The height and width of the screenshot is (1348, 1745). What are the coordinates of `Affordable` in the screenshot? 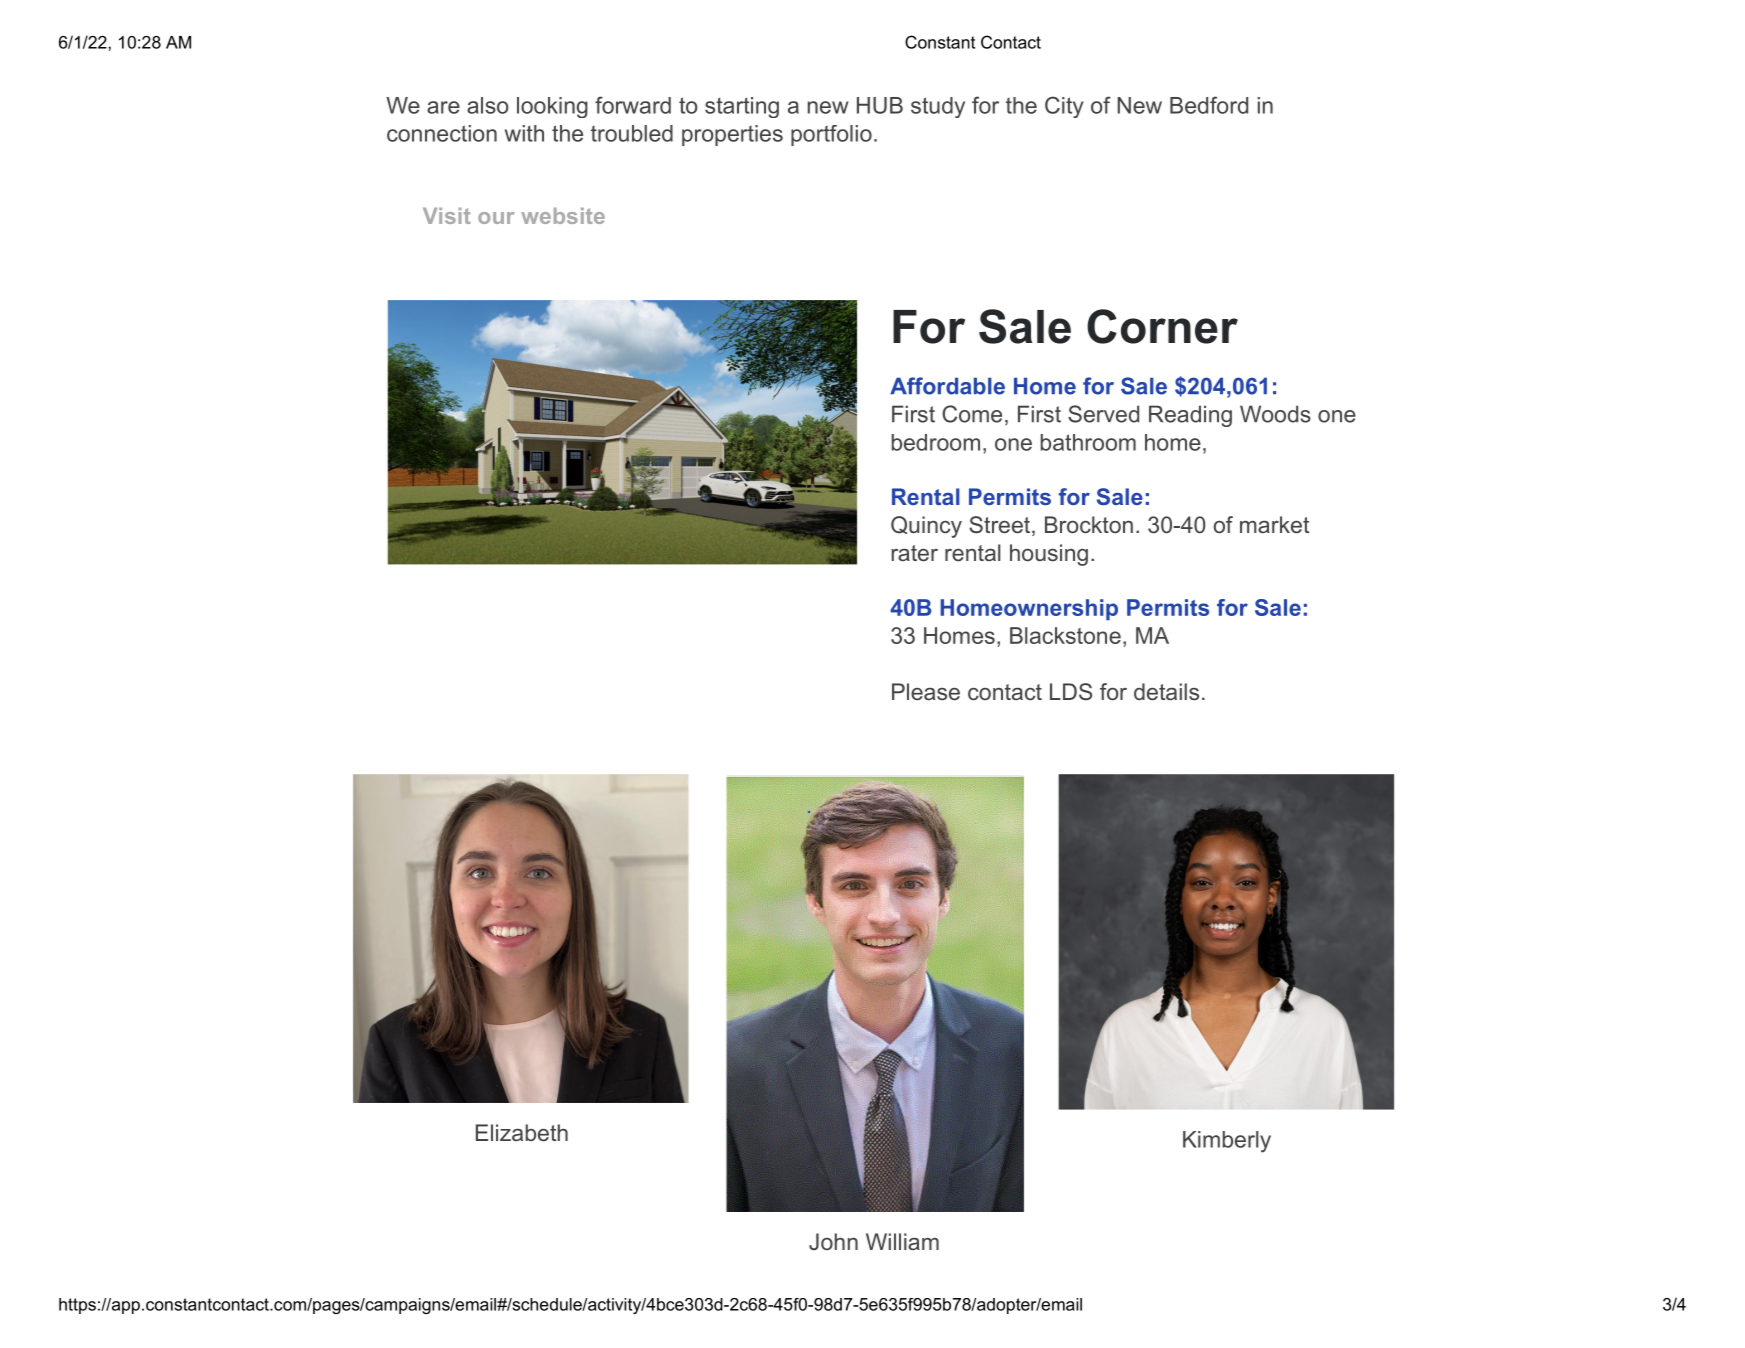 It's located at (947, 386).
